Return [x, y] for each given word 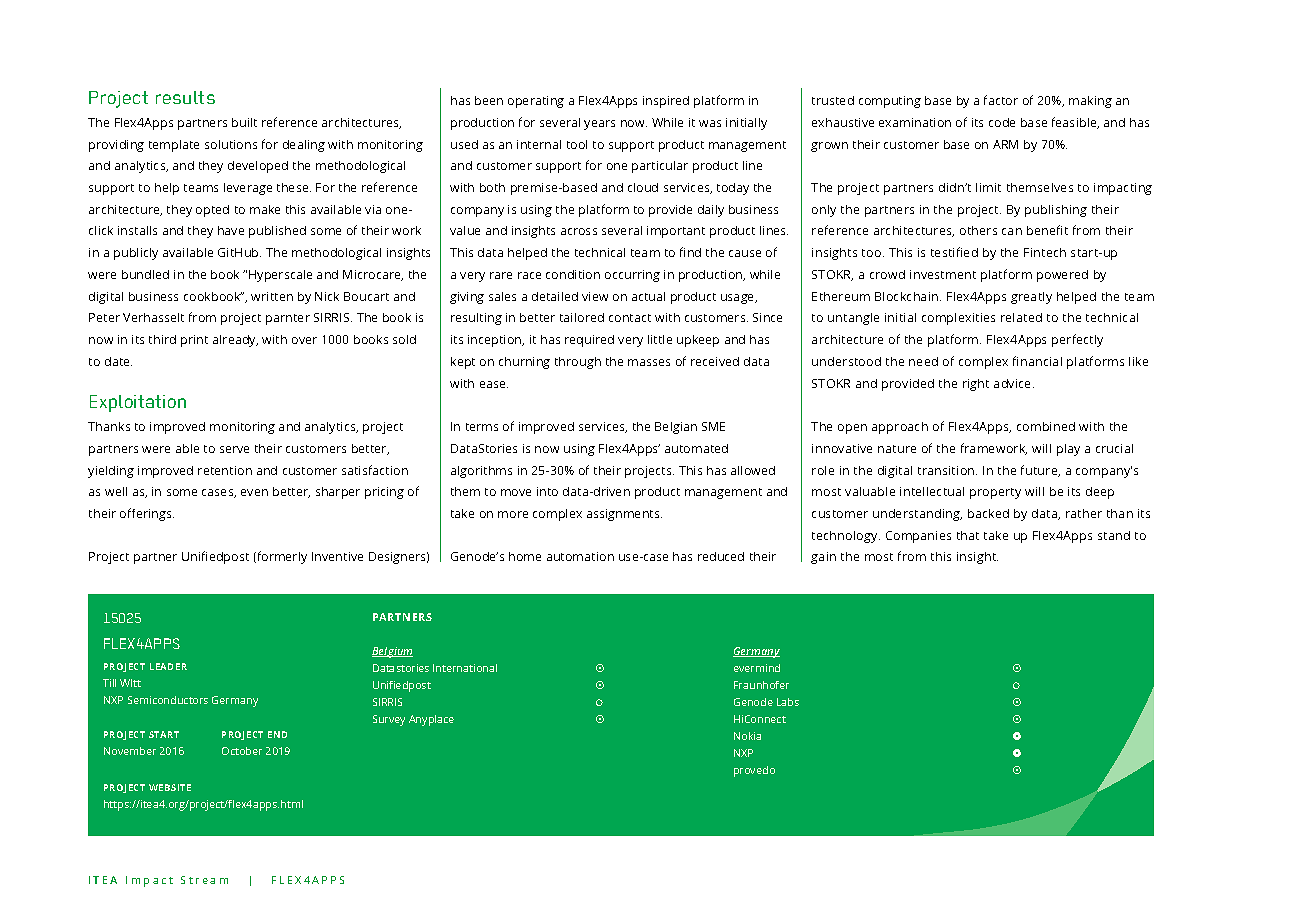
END [277, 734]
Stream [204, 880]
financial [1037, 361]
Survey [389, 720]
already [235, 341]
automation [580, 556]
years [599, 125]
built [244, 122]
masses [649, 362]
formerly [281, 557]
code [1002, 122]
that [968, 535]
